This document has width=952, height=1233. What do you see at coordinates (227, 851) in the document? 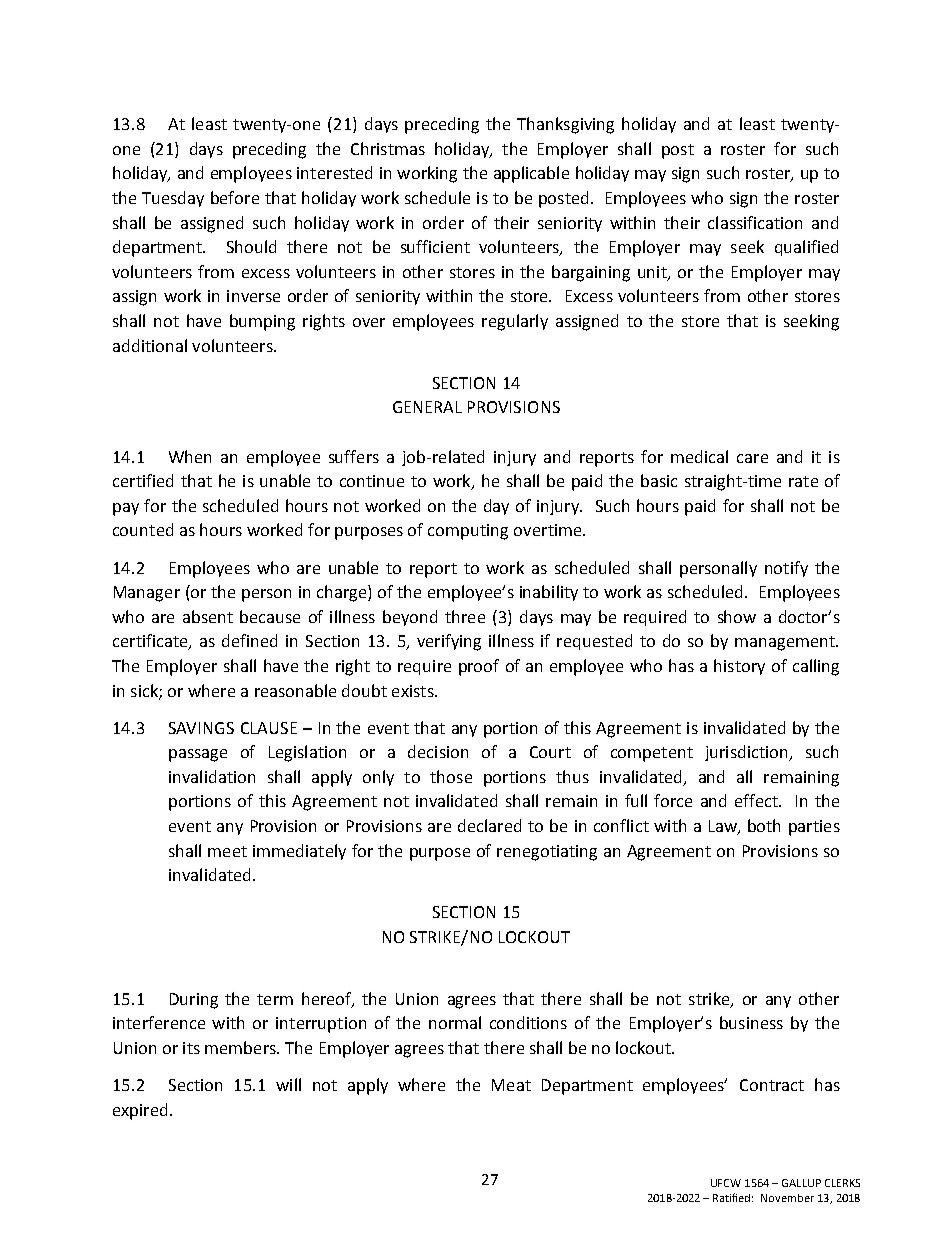
I see `meet` at bounding box center [227, 851].
